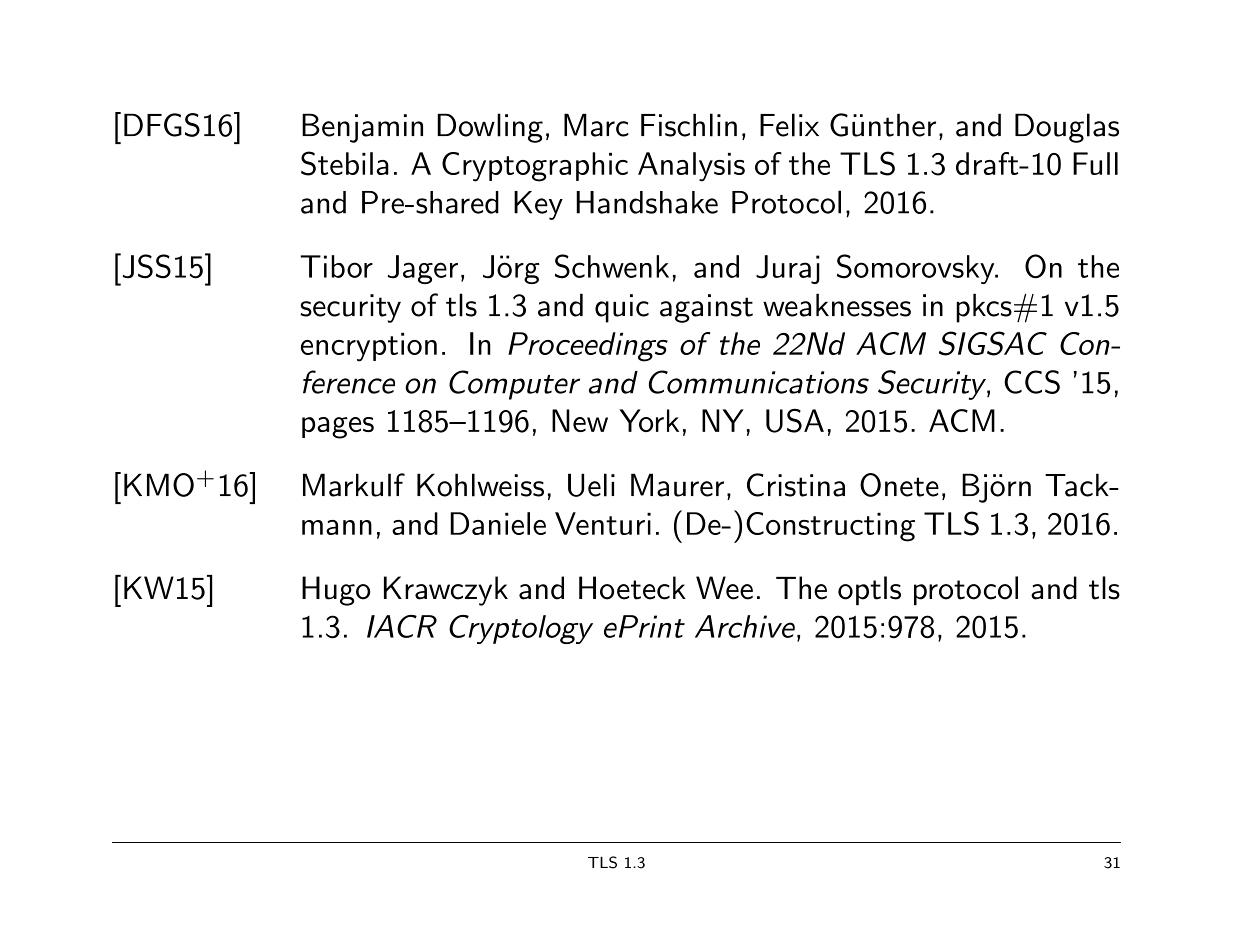 Image resolution: width=1233 pixels, height=952 pixels. Describe the element at coordinates (724, 588) in the page. I see `Wee` at that location.
